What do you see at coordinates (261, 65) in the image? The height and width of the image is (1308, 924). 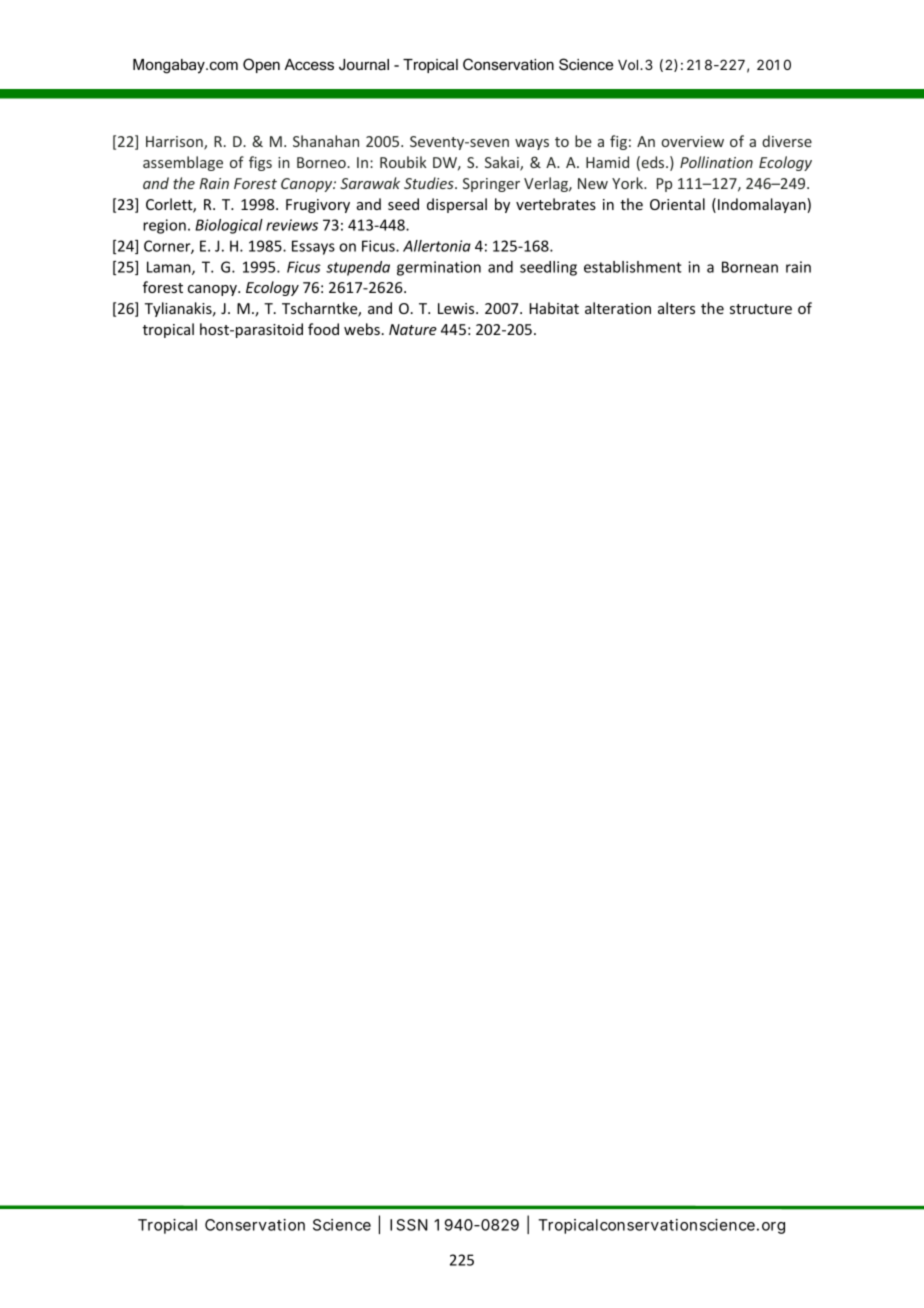 I see `Open` at bounding box center [261, 65].
